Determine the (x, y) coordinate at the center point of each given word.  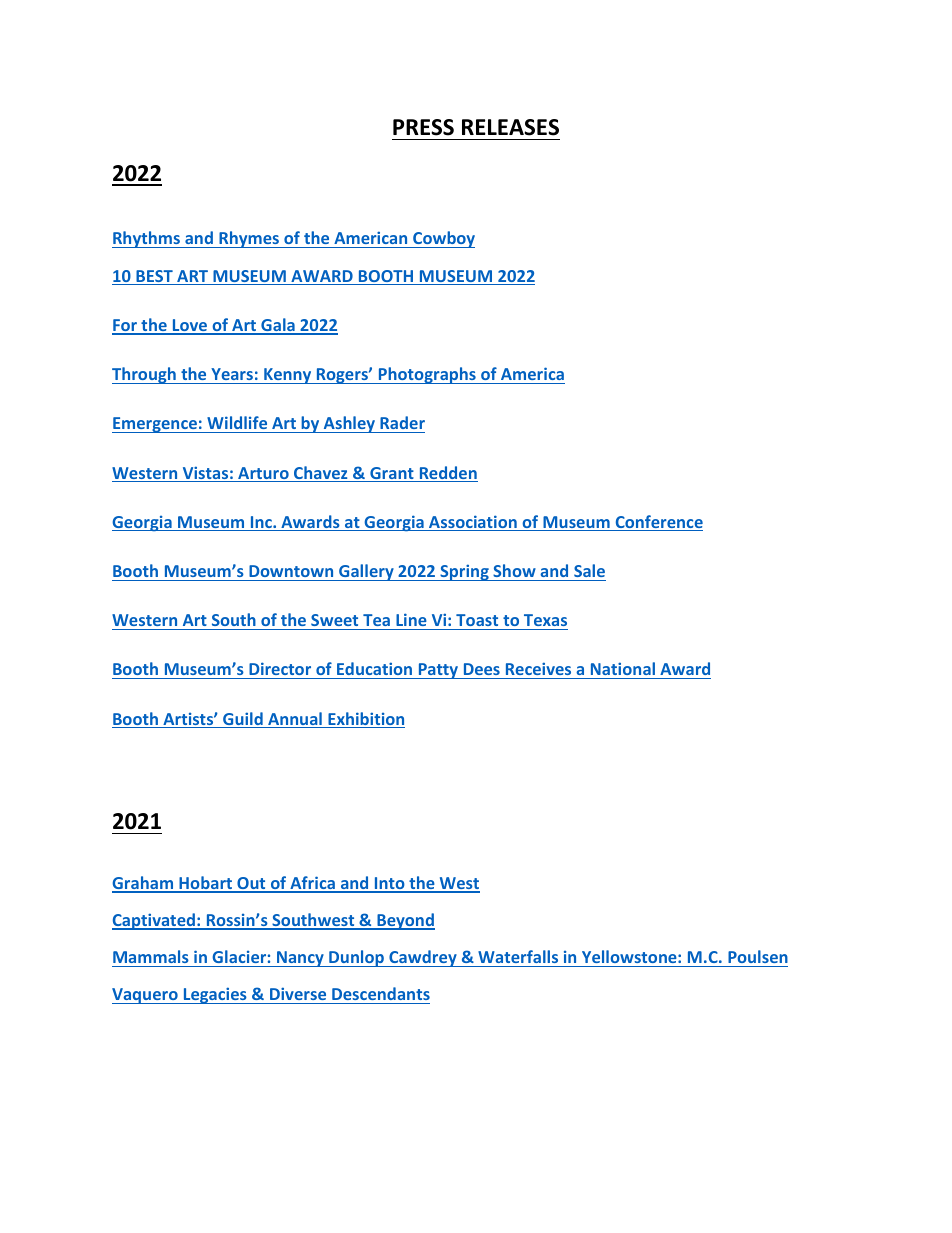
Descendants (381, 993)
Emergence (155, 425)
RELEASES (510, 127)
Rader (402, 422)
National (623, 670)
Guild (243, 720)
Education (375, 670)
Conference (658, 523)
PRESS (423, 127)
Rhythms (147, 239)
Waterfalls (518, 956)
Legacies (215, 995)
